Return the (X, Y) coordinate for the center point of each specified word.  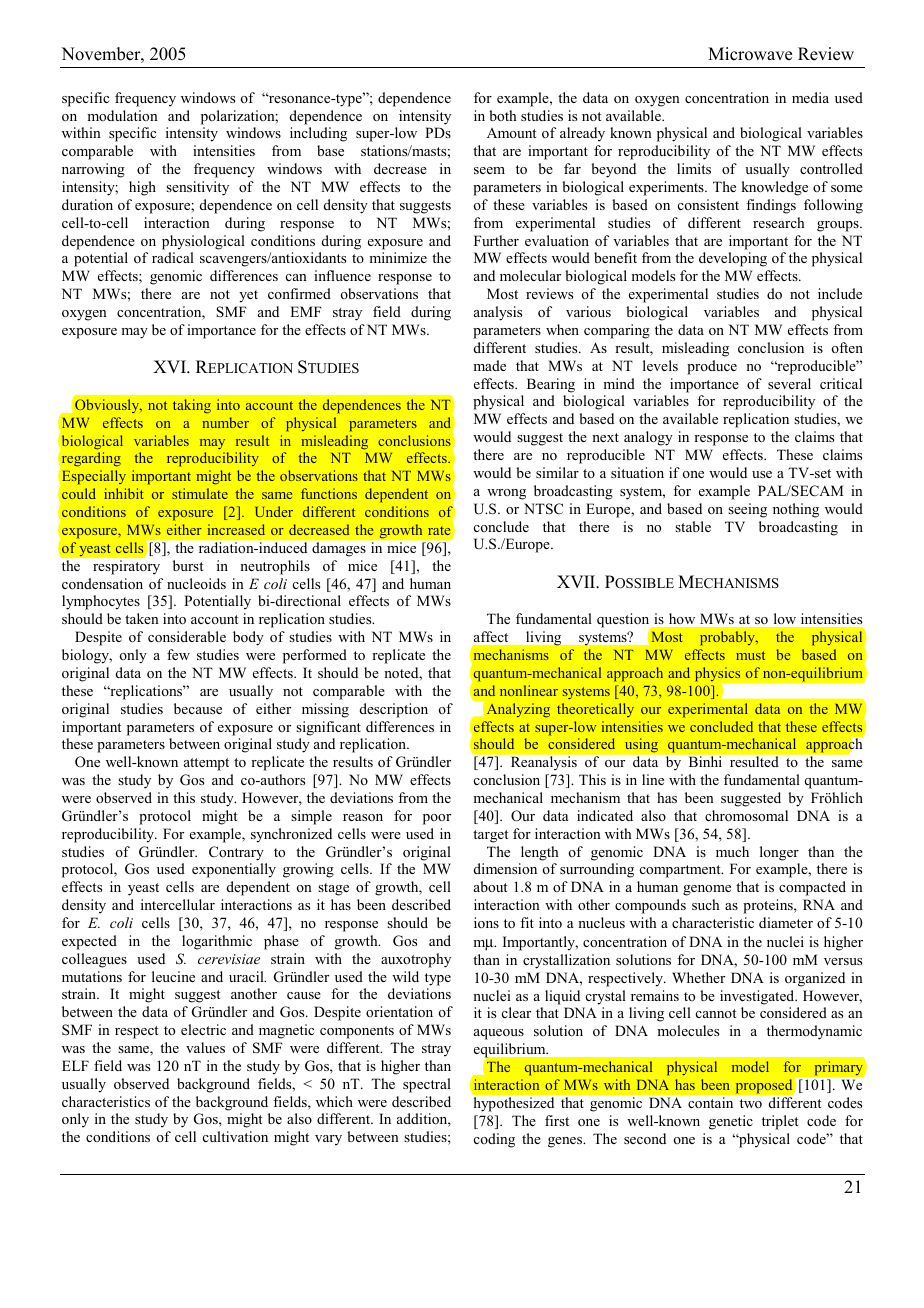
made (489, 365)
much (732, 851)
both (503, 115)
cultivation (235, 1136)
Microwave (750, 54)
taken (142, 618)
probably (729, 638)
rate (439, 530)
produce (712, 367)
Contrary (236, 853)
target (490, 836)
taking (192, 406)
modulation (122, 115)
